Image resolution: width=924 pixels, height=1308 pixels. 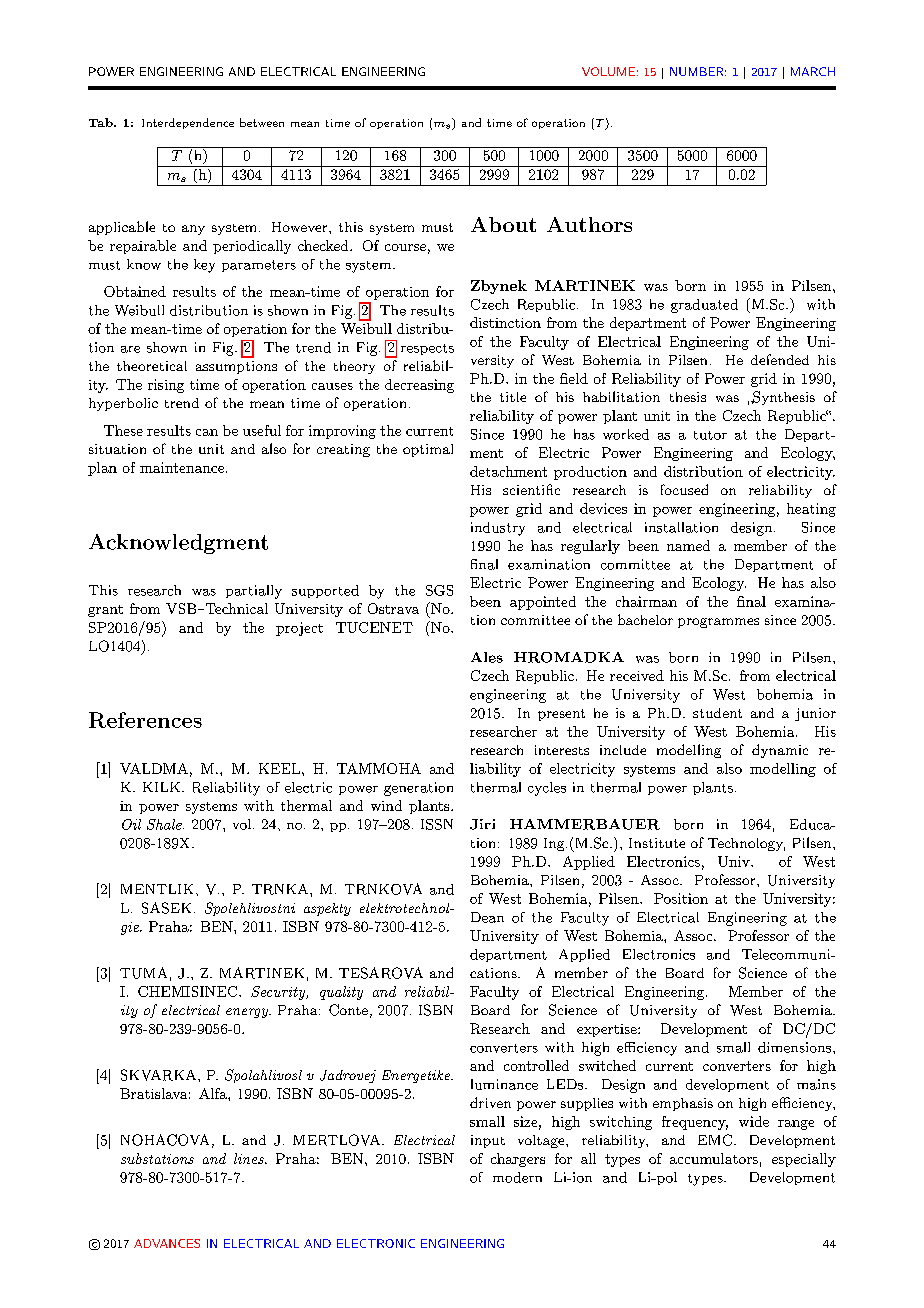 I want to click on focused, so click(x=684, y=489).
